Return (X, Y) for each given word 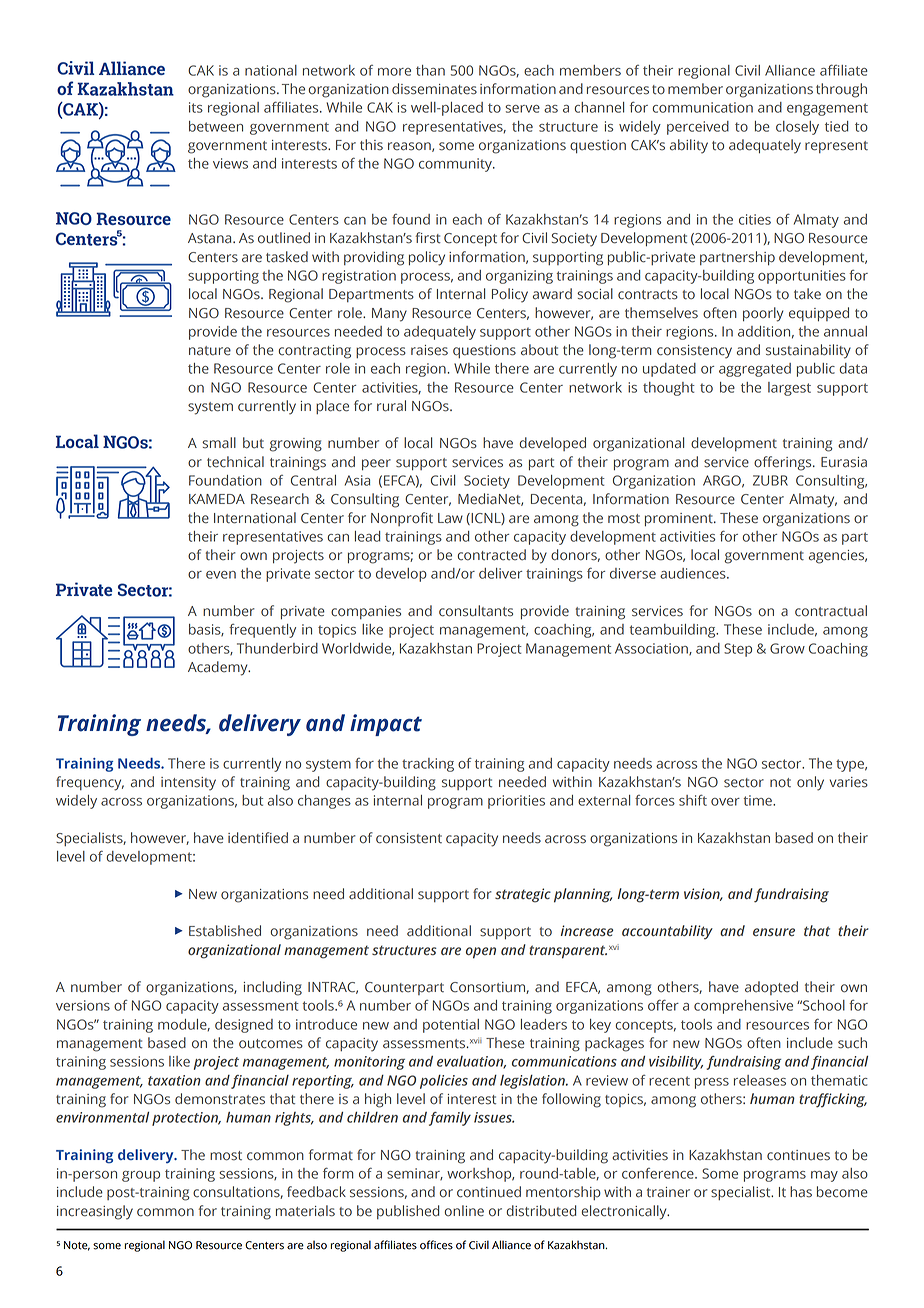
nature (210, 351)
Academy (219, 668)
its (196, 107)
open (481, 953)
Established (225, 931)
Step (738, 650)
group (141, 1176)
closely (797, 128)
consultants (476, 611)
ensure (774, 932)
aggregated (755, 370)
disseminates (434, 89)
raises (429, 350)
